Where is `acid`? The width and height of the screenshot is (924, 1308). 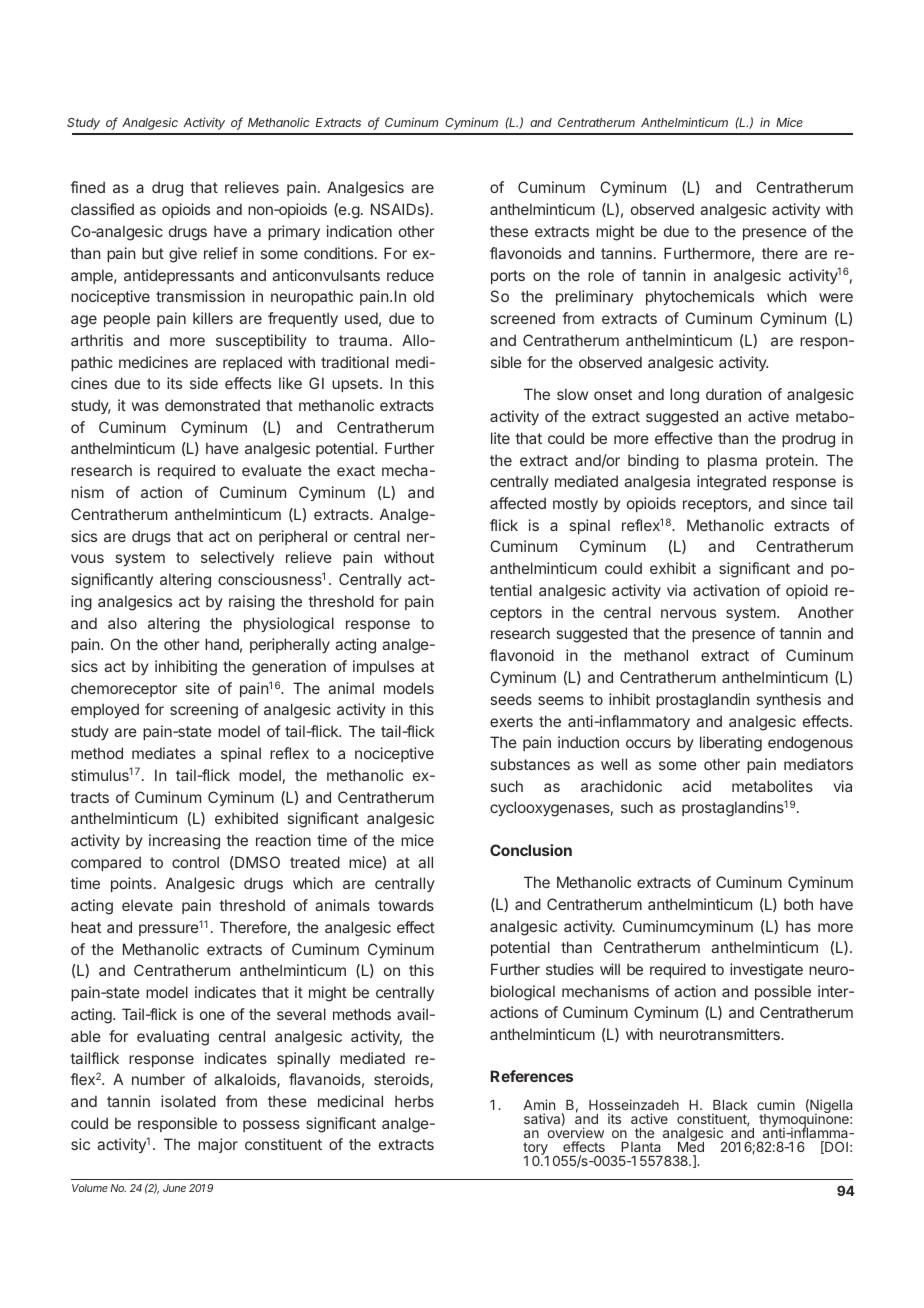 acid is located at coordinates (696, 786).
